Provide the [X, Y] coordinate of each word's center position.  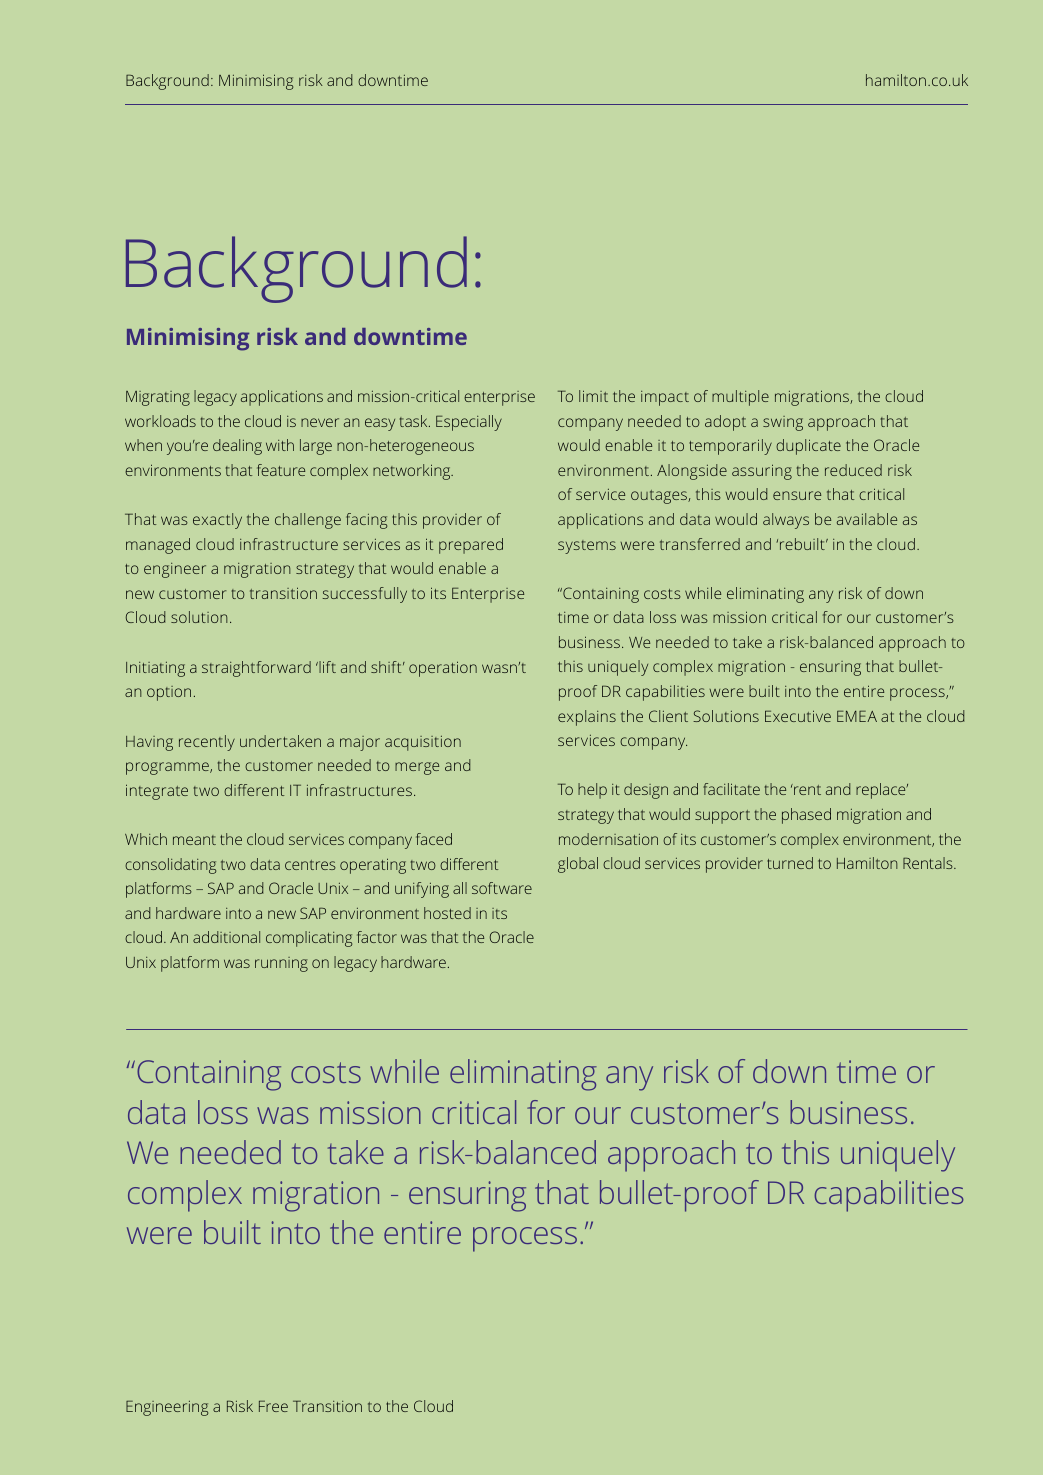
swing [783, 423]
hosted [447, 913]
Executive [798, 716]
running [281, 964]
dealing [237, 447]
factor [377, 937]
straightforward [256, 669]
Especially [469, 423]
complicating [309, 939]
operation [443, 669]
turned [790, 863]
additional [226, 937]
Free [273, 1406]
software [502, 888]
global [578, 865]
